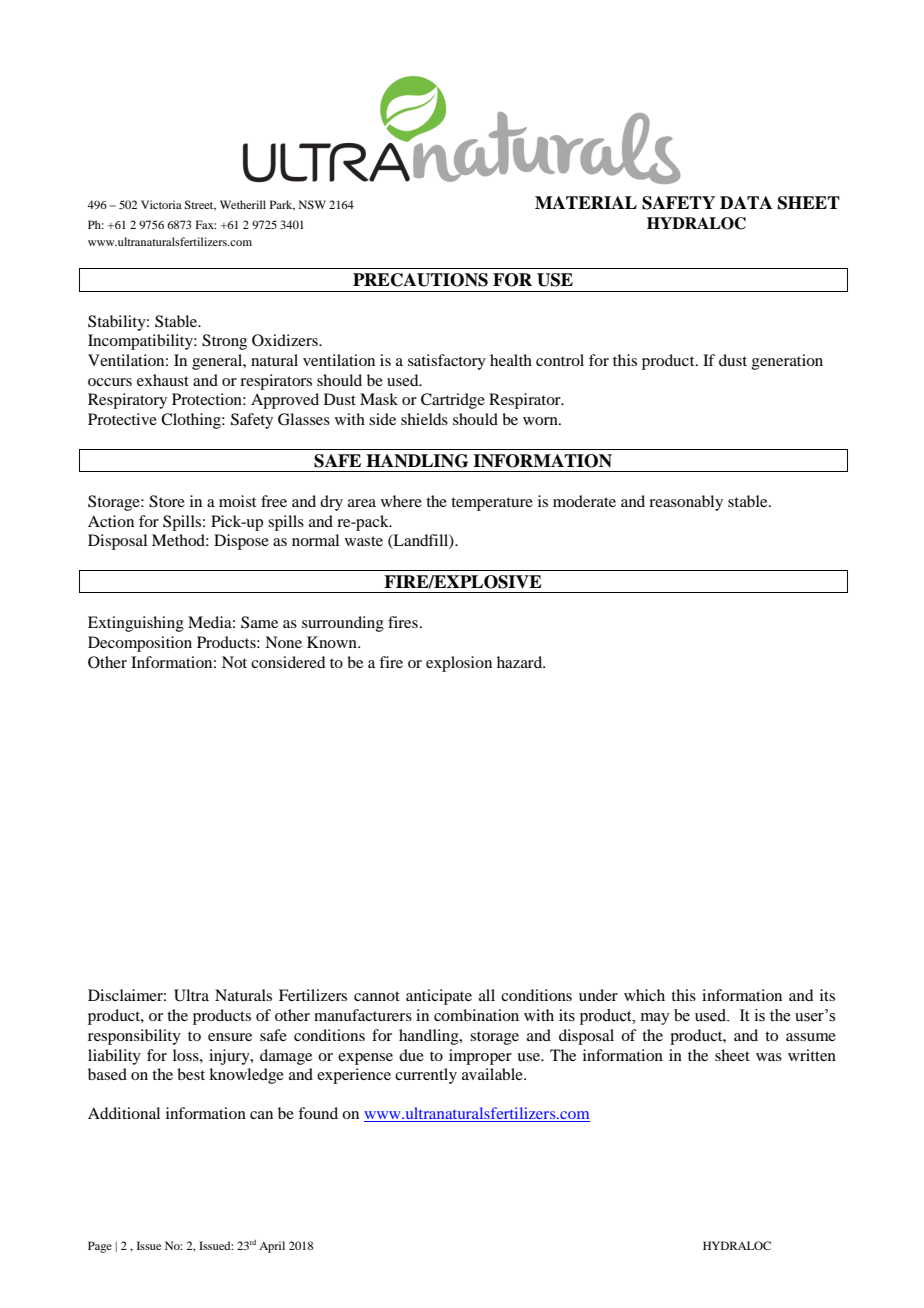 The width and height of the image is (924, 1308). Describe the element at coordinates (644, 995) in the image. I see `which` at that location.
